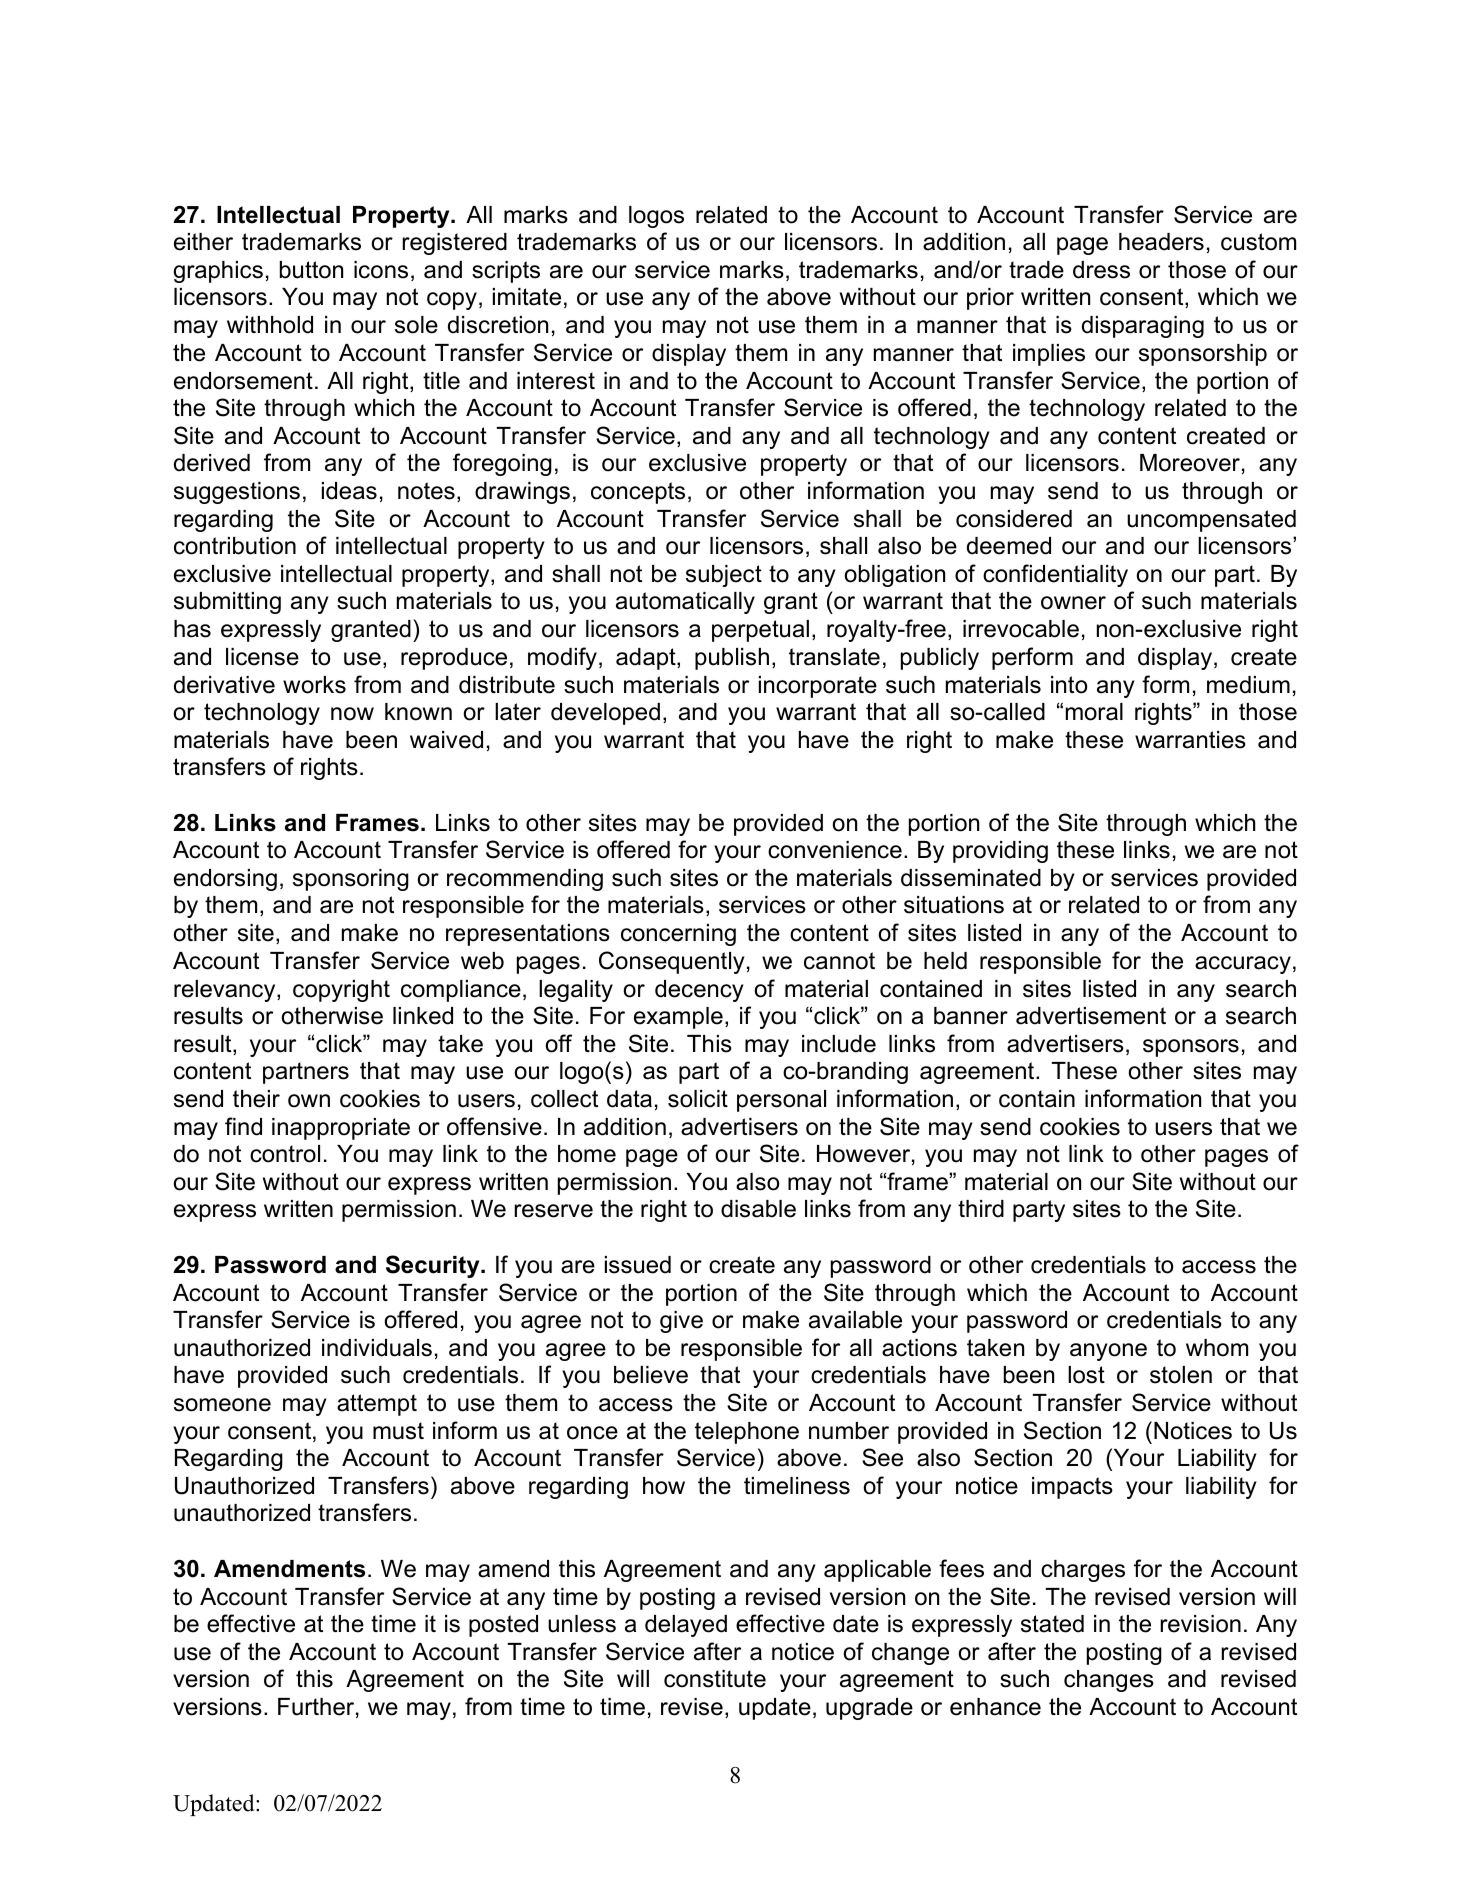  I want to click on imitate, so click(527, 297).
